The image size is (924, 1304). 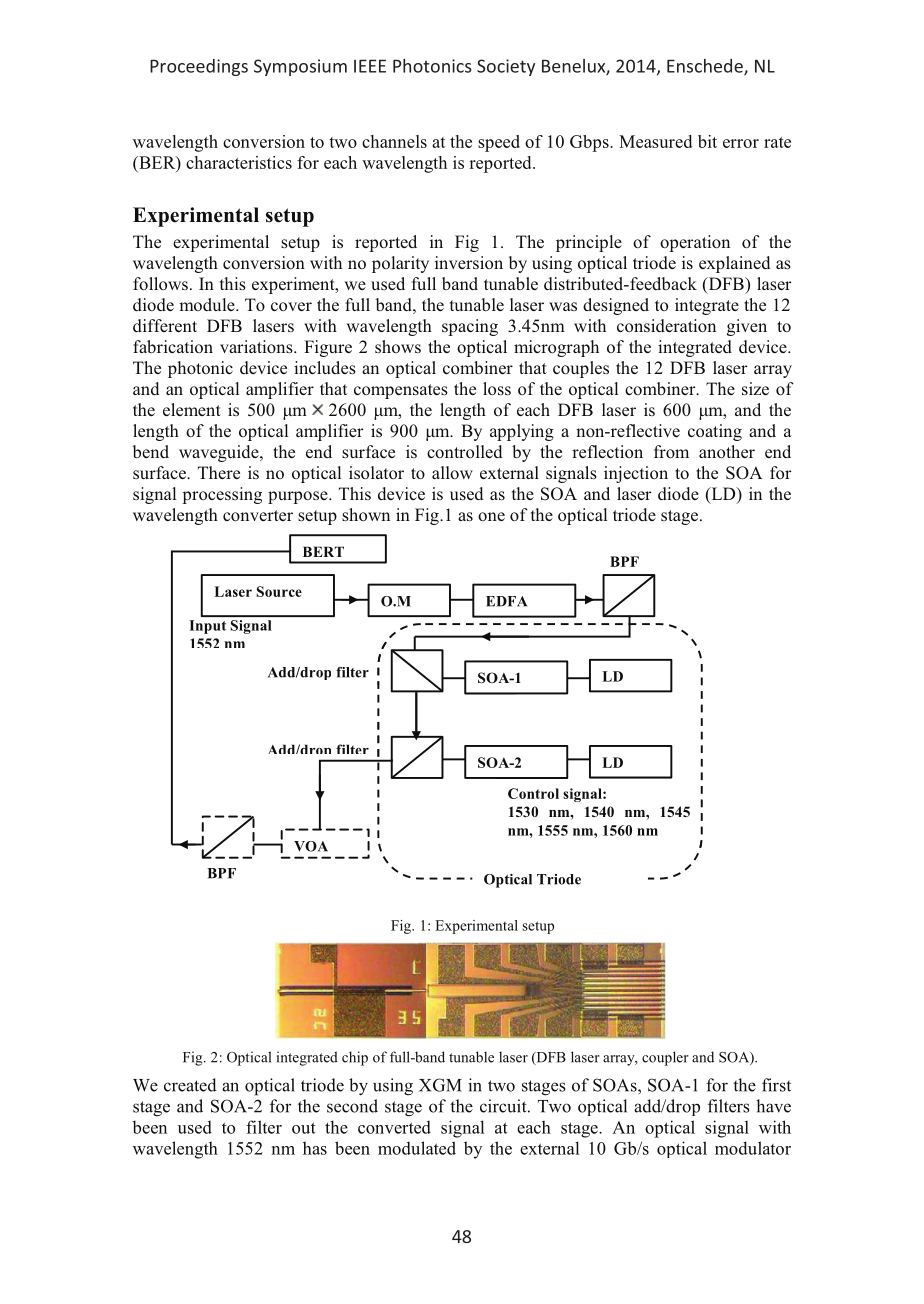 I want to click on coupler, so click(x=665, y=1058).
